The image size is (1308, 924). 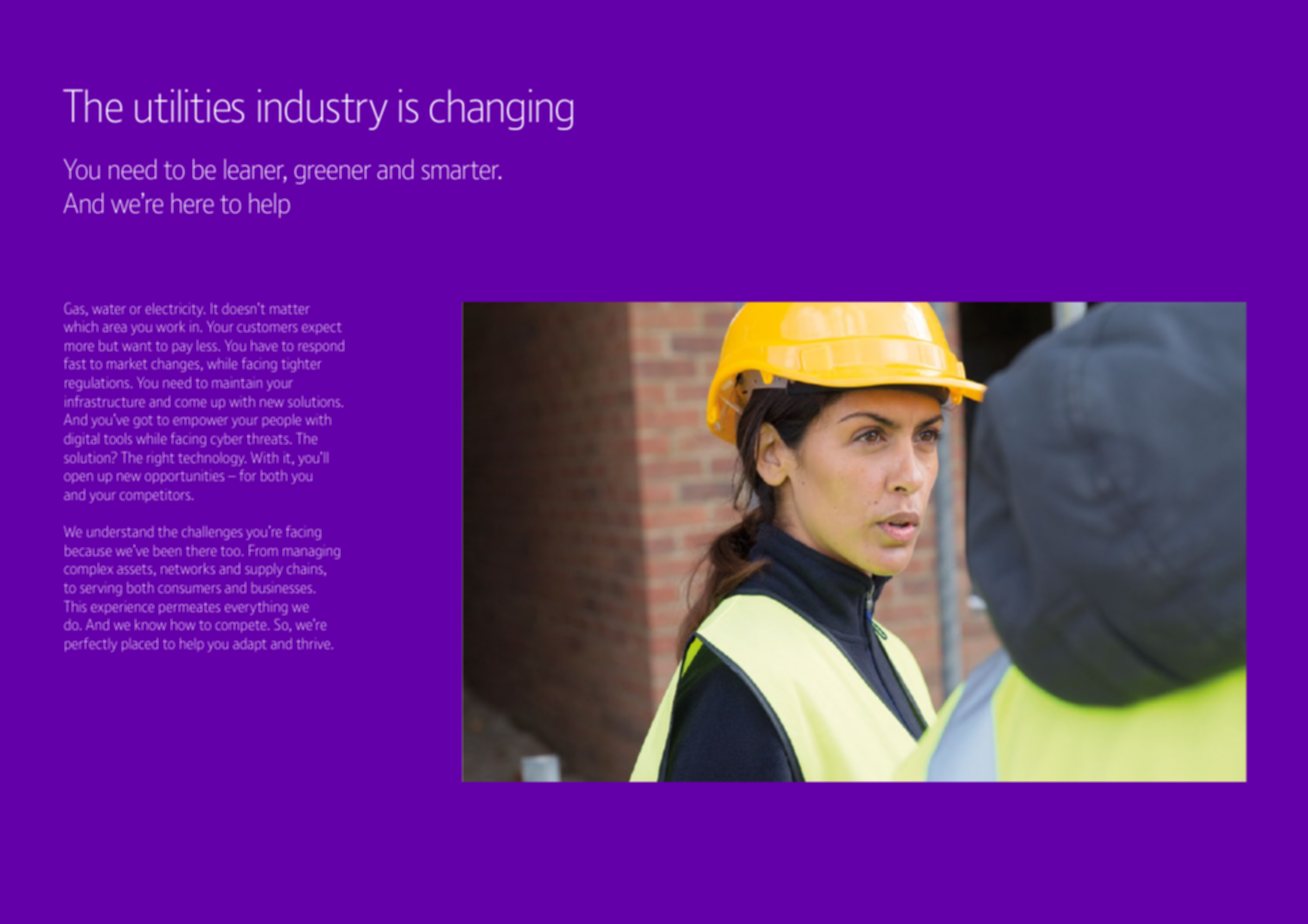 What do you see at coordinates (332, 174) in the image?
I see `greener` at bounding box center [332, 174].
